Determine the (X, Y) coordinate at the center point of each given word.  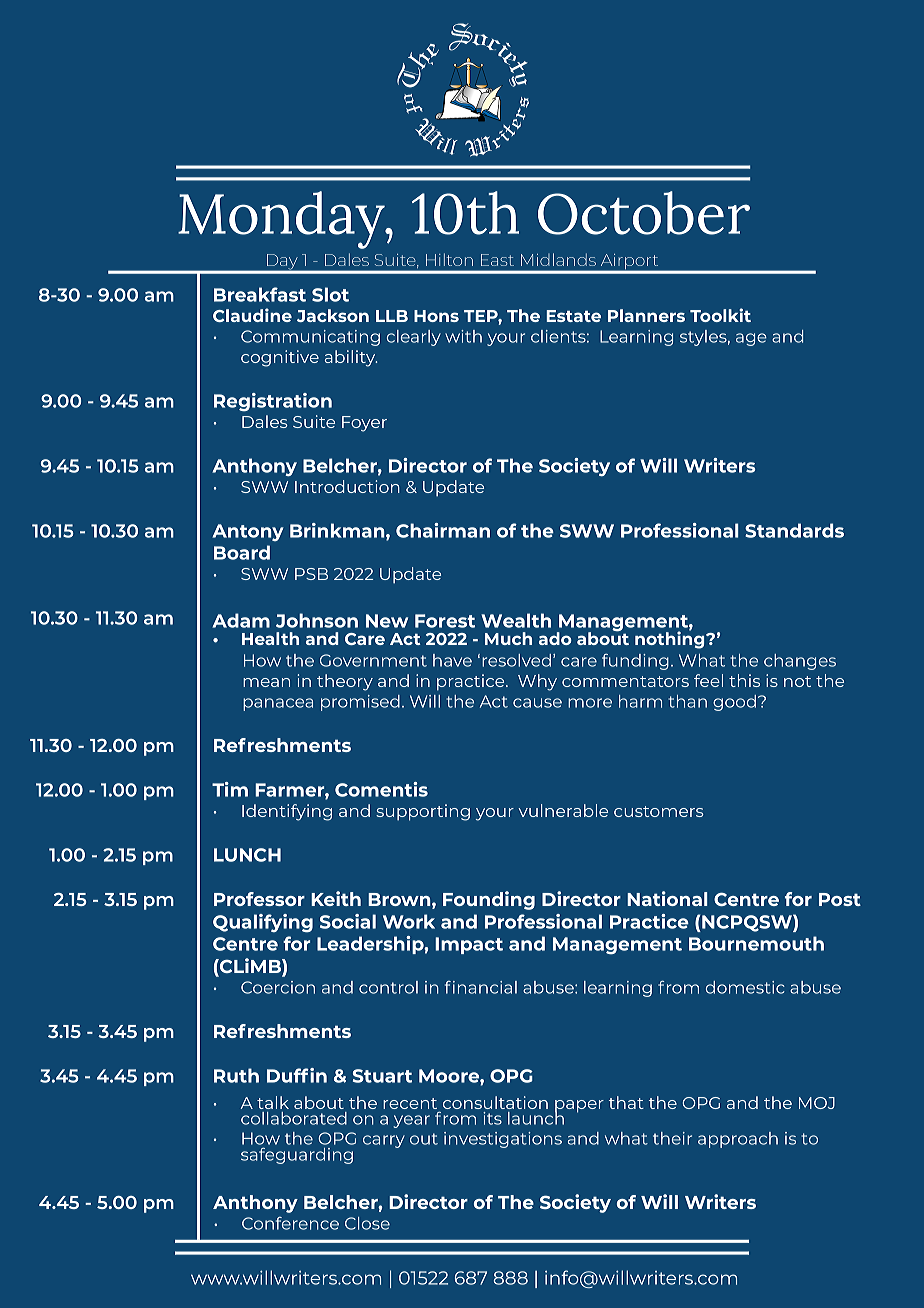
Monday (282, 220)
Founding (489, 900)
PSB (311, 574)
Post (840, 899)
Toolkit (720, 315)
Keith (336, 898)
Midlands (558, 259)
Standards (794, 530)
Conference (290, 1223)
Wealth (516, 620)
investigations (503, 1140)
